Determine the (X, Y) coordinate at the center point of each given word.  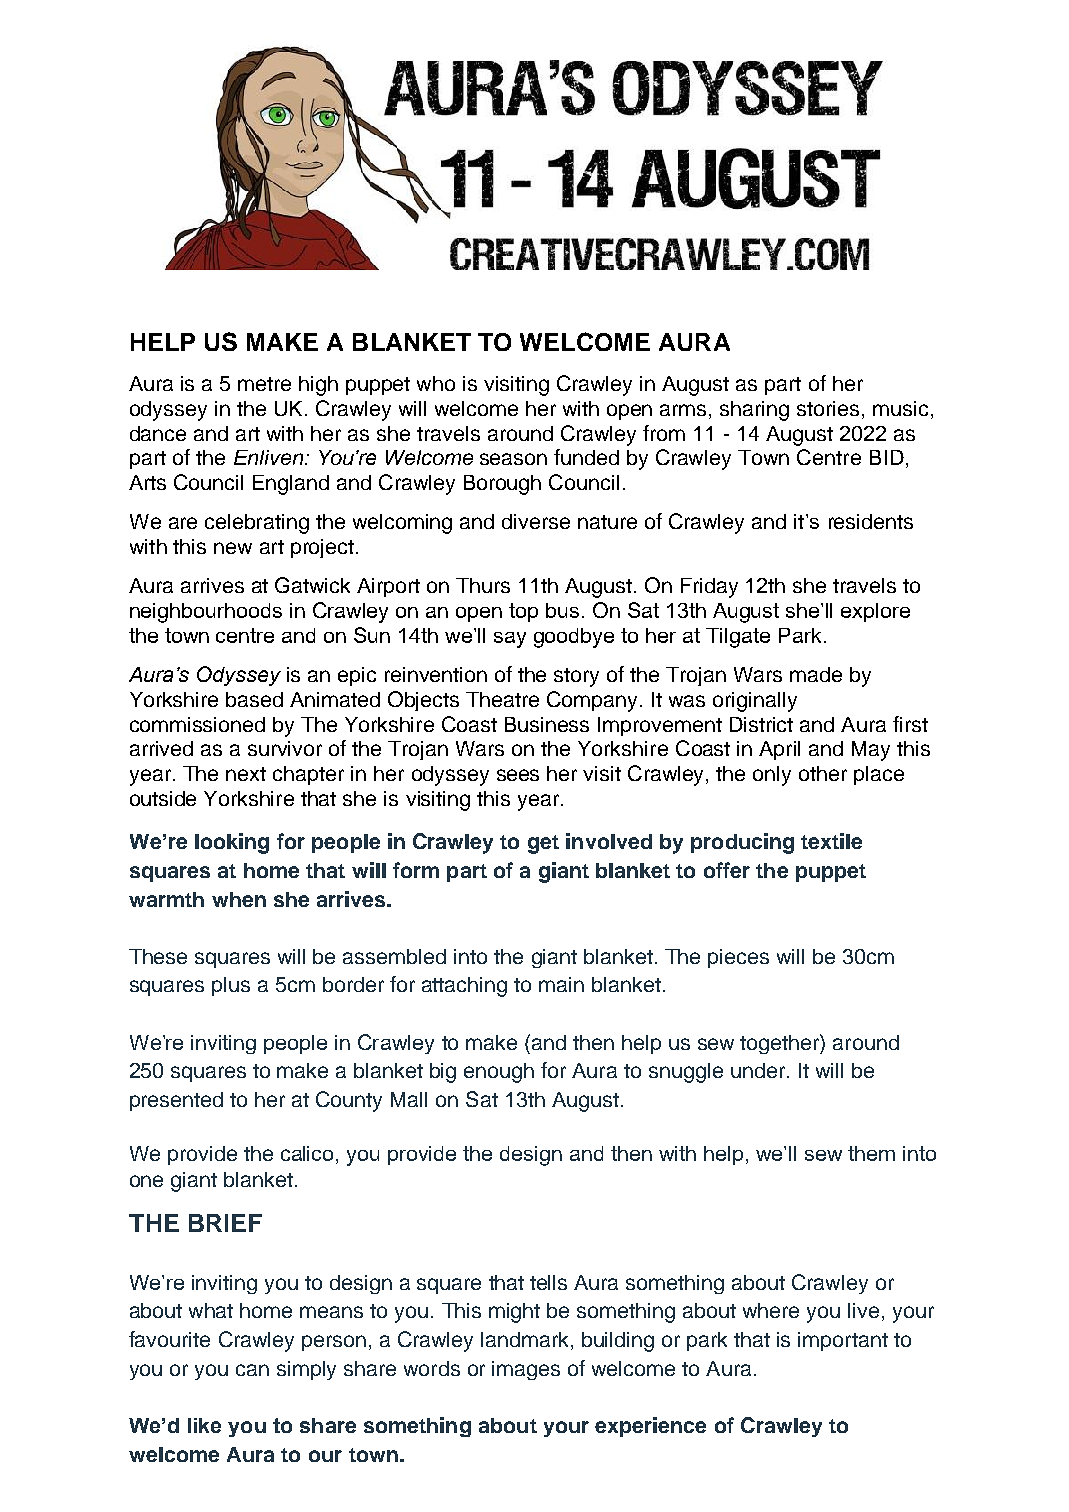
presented (176, 1101)
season (513, 459)
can (252, 1370)
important (843, 1341)
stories (828, 408)
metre (264, 384)
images (526, 1370)
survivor (285, 748)
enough (499, 1073)
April (779, 750)
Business (547, 724)
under (758, 1070)
